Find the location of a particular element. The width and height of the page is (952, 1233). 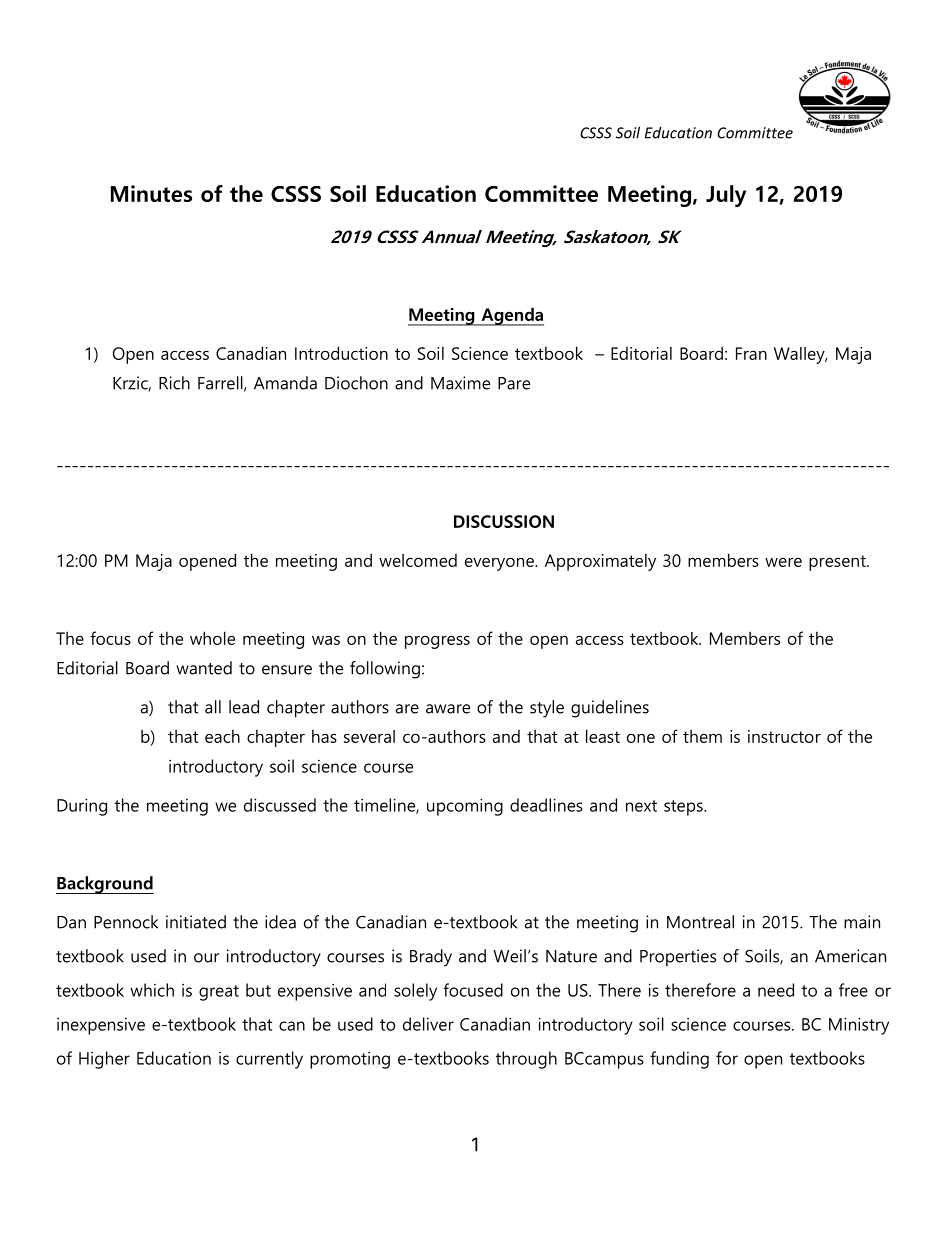

July is located at coordinates (726, 196).
